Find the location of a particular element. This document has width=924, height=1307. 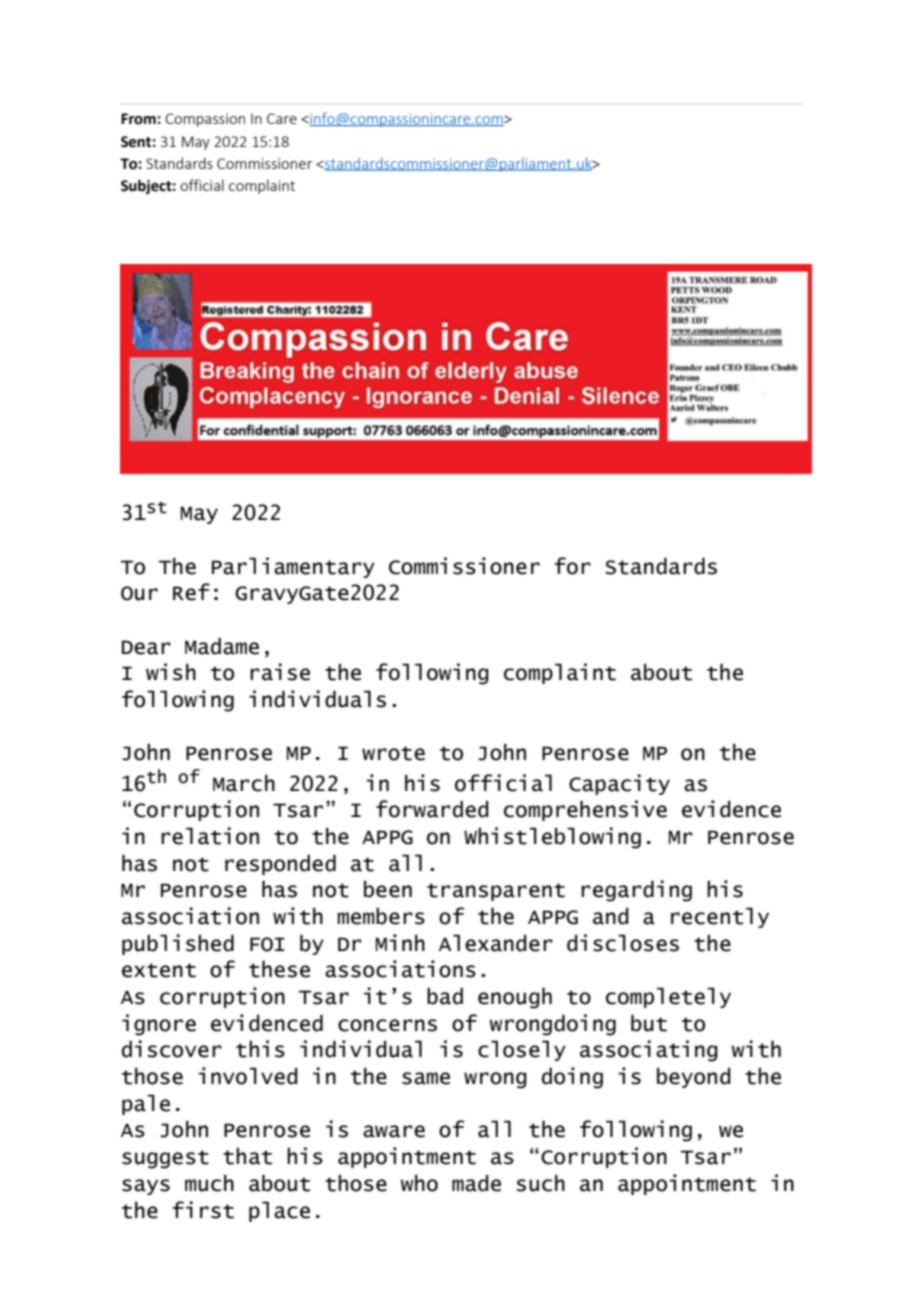

who is located at coordinates (419, 1183).
